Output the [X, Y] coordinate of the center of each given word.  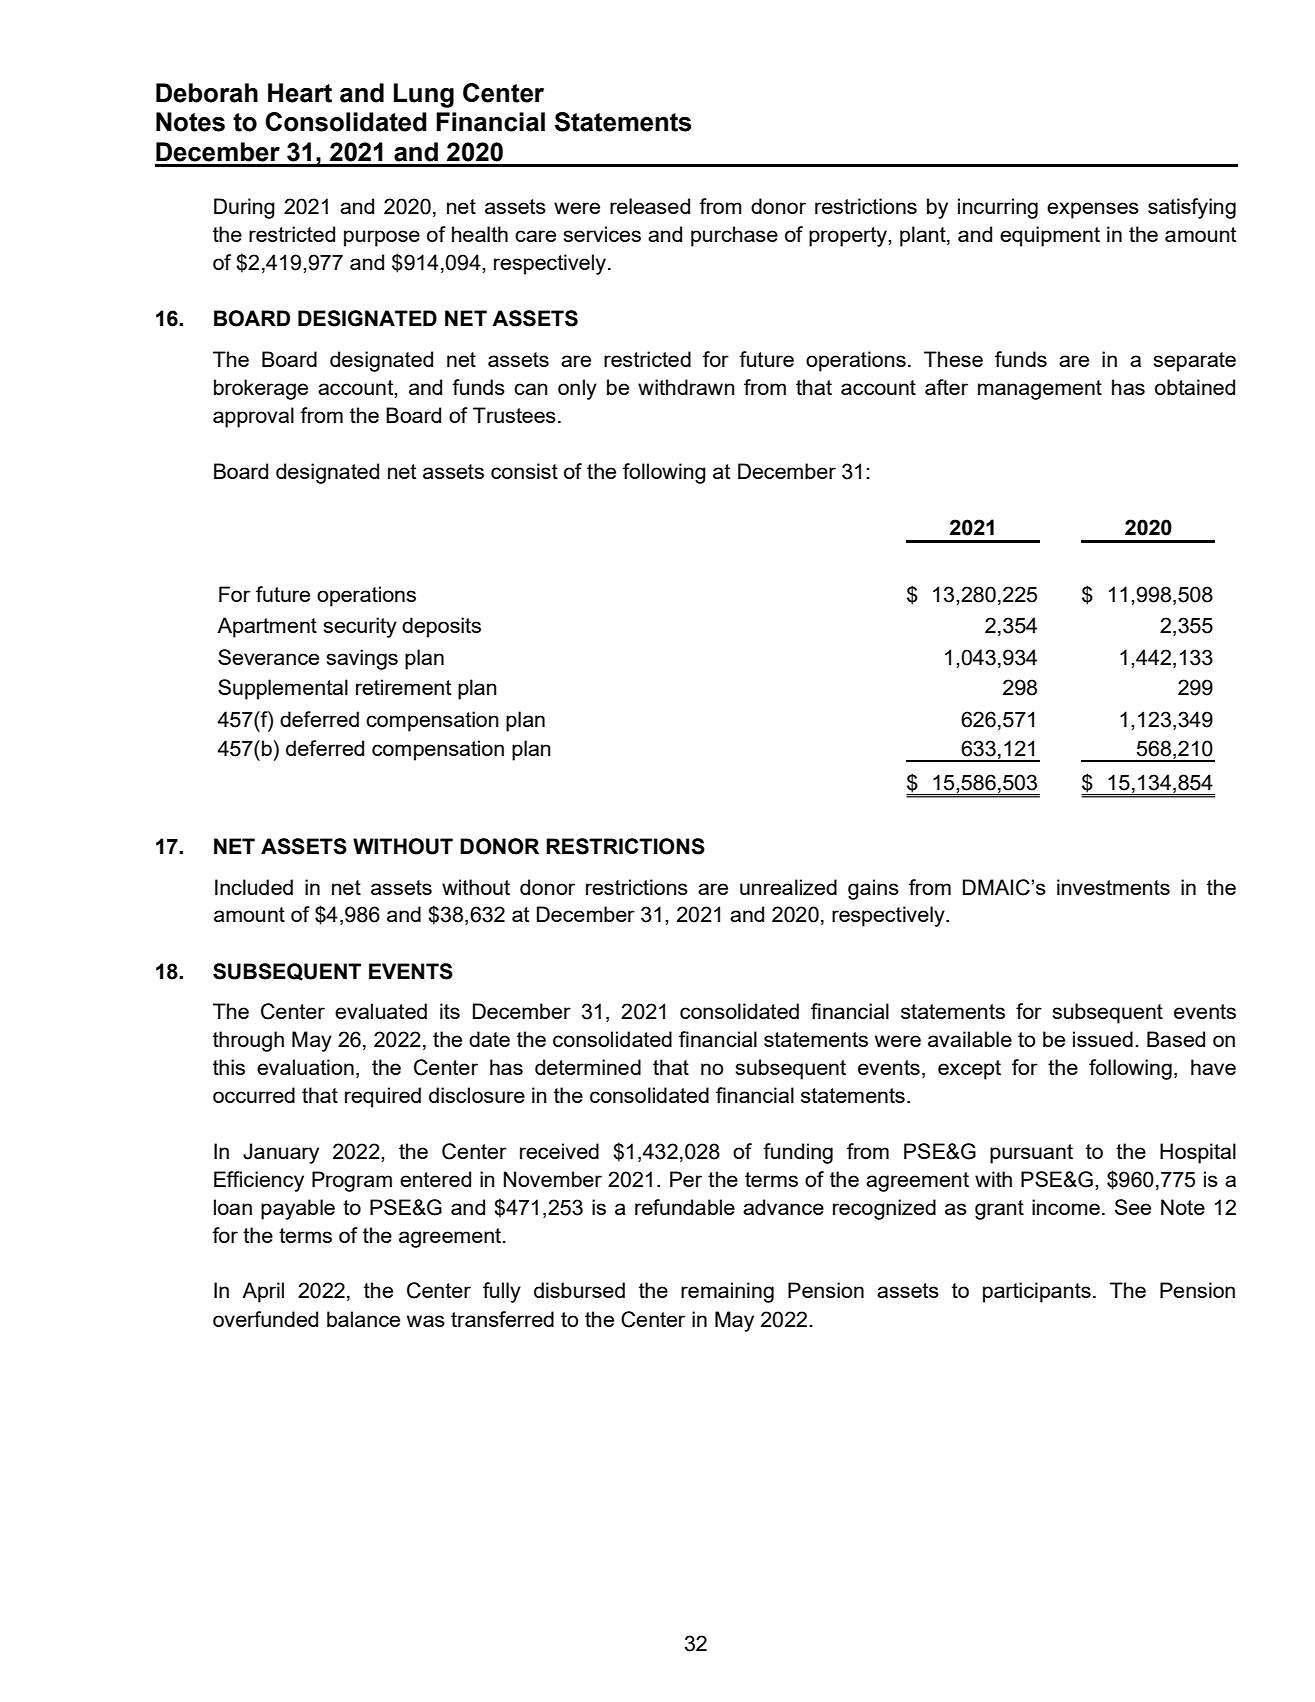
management [1040, 390]
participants [1037, 1292]
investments [1113, 887]
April [263, 1292]
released [650, 206]
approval [253, 417]
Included [254, 887]
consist [524, 471]
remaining [727, 1292]
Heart [300, 93]
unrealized [788, 887]
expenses [1093, 210]
